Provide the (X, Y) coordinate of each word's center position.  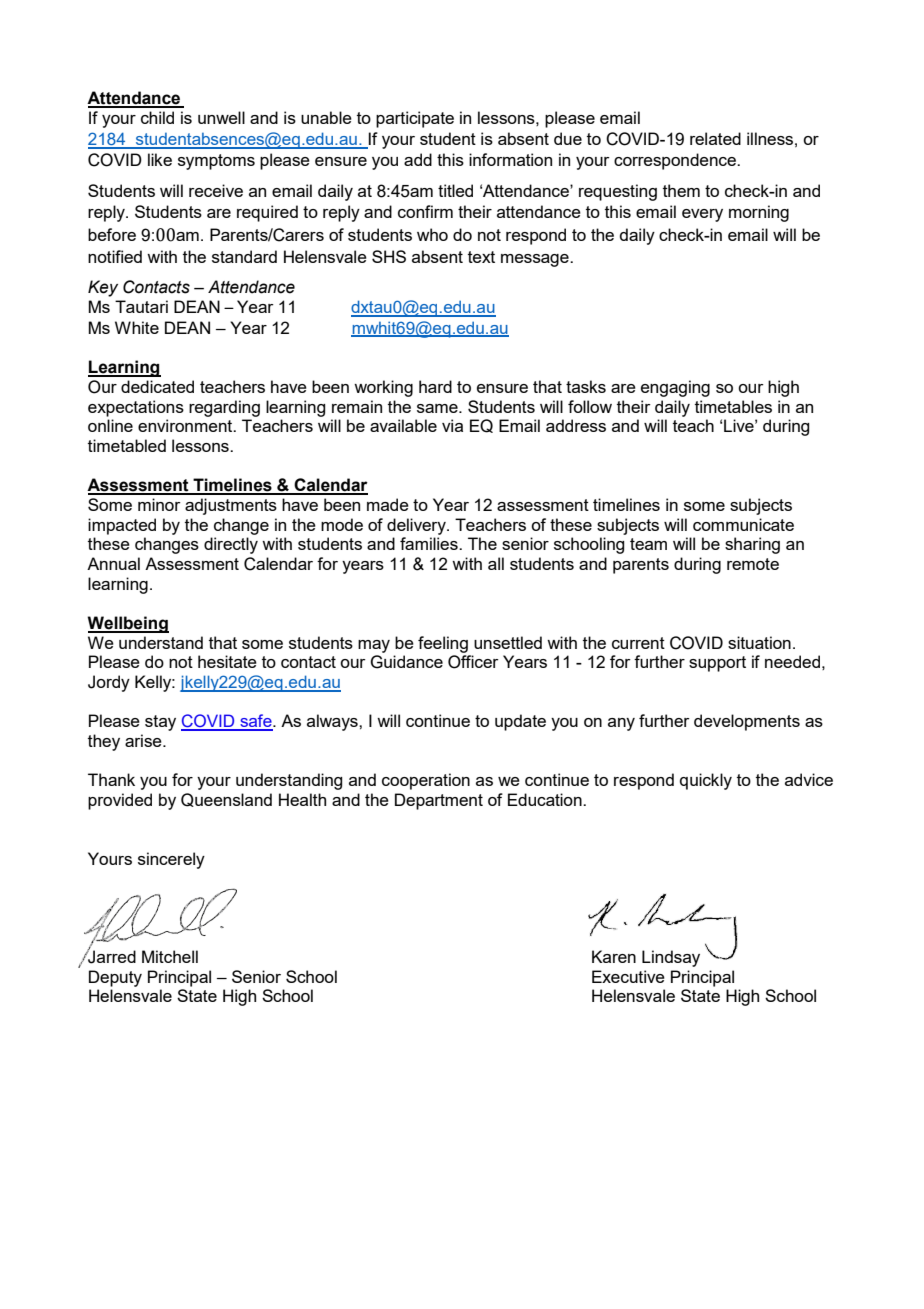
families (430, 543)
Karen (614, 956)
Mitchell (170, 956)
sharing (752, 545)
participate (415, 119)
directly (231, 545)
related (715, 138)
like (160, 159)
